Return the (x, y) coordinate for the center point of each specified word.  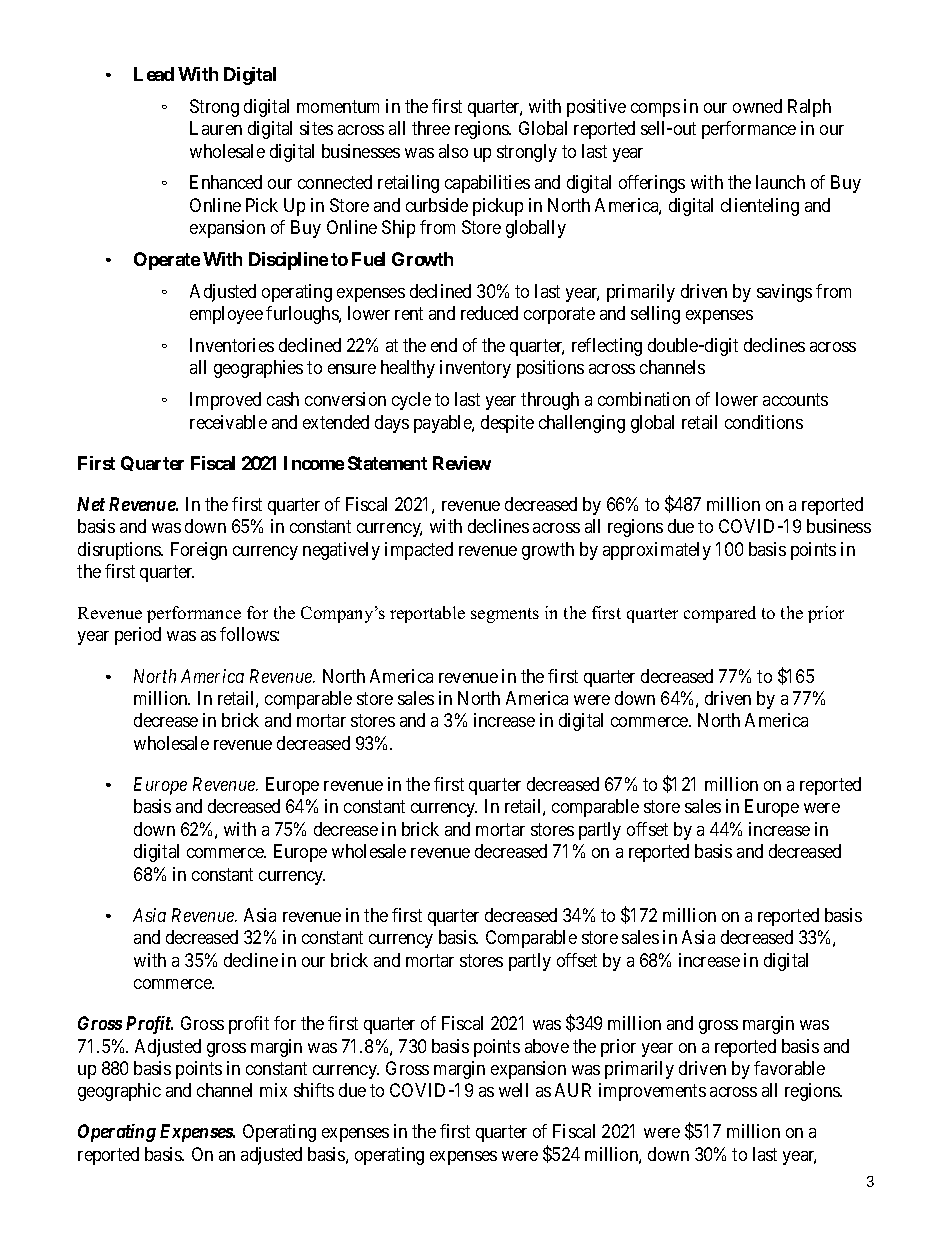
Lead (154, 74)
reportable (427, 614)
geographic (119, 1092)
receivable (228, 422)
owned (757, 106)
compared (720, 614)
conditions (764, 422)
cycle (411, 401)
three (431, 128)
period (138, 636)
